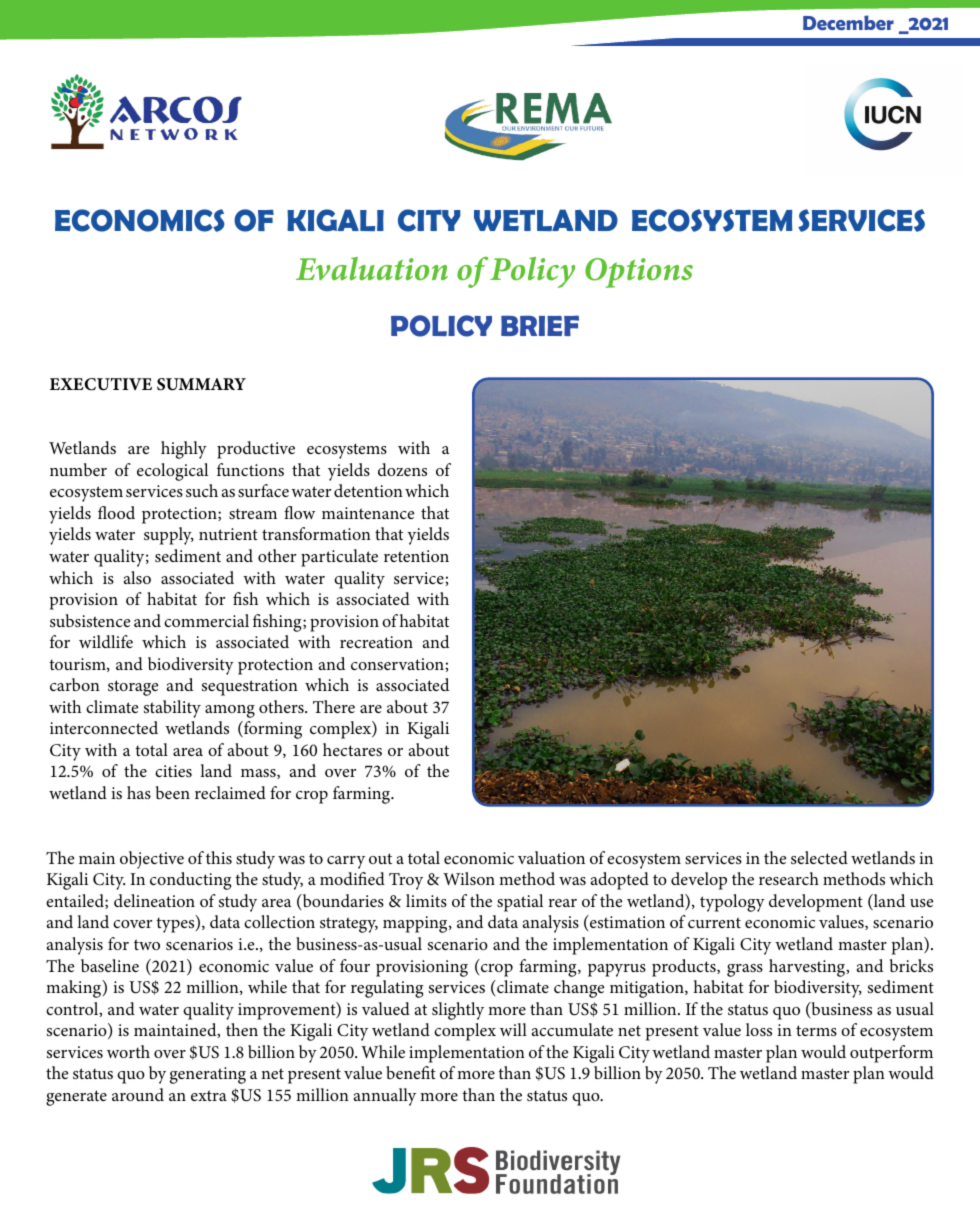 This screenshot has width=980, height=1226. What do you see at coordinates (639, 273) in the screenshot?
I see `Options` at bounding box center [639, 273].
